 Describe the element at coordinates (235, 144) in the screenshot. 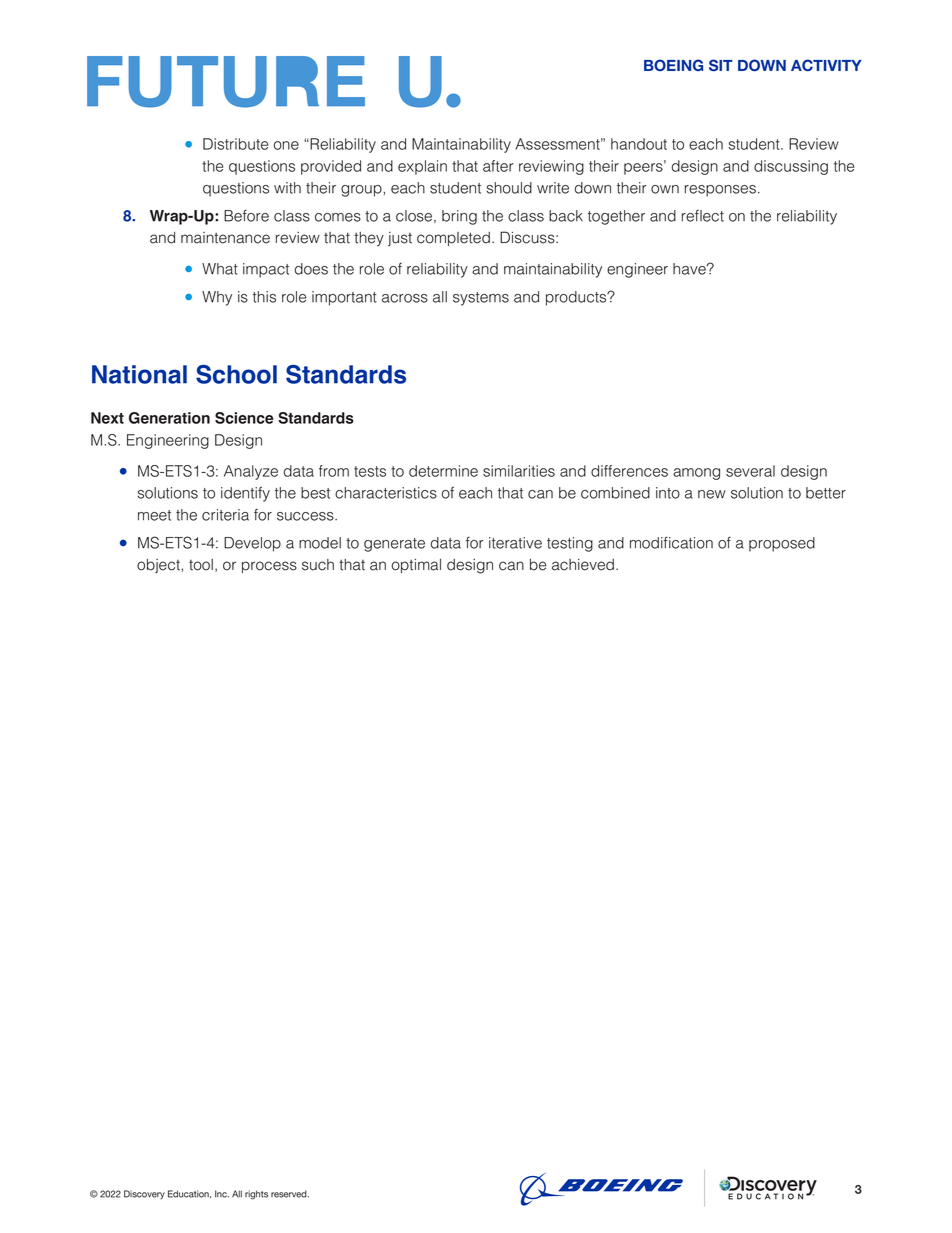

I see `Distribute` at that location.
